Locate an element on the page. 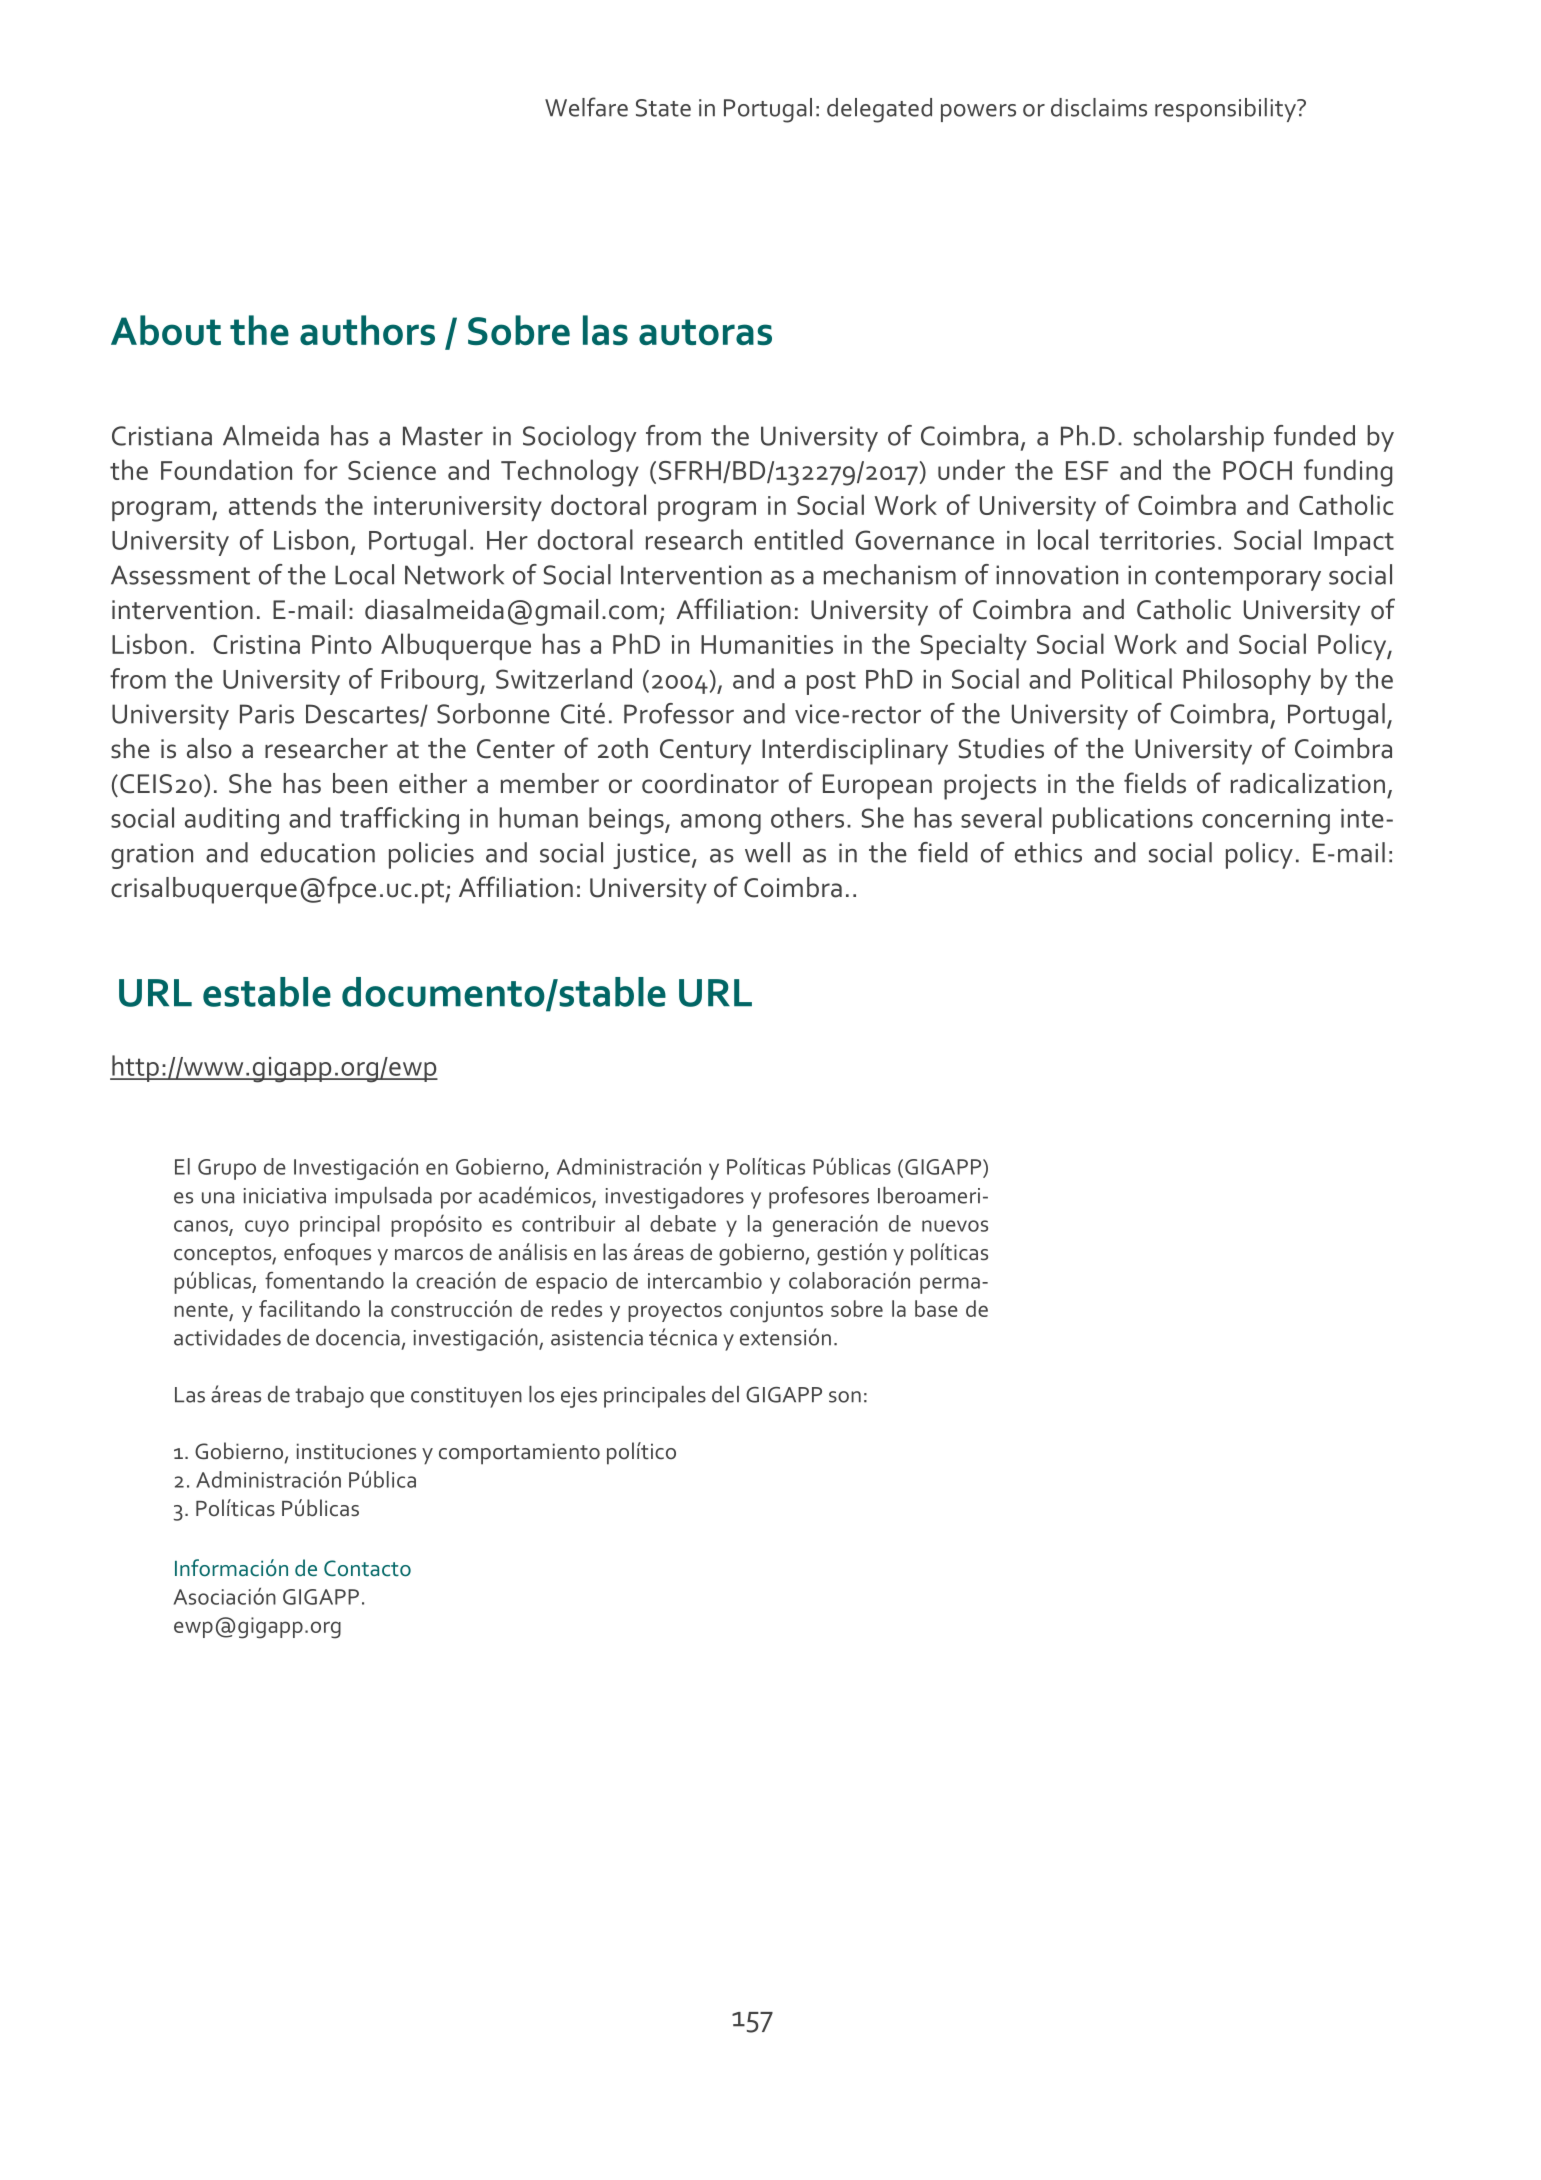 This image has height=2180, width=1541. Welfare is located at coordinates (586, 107).
